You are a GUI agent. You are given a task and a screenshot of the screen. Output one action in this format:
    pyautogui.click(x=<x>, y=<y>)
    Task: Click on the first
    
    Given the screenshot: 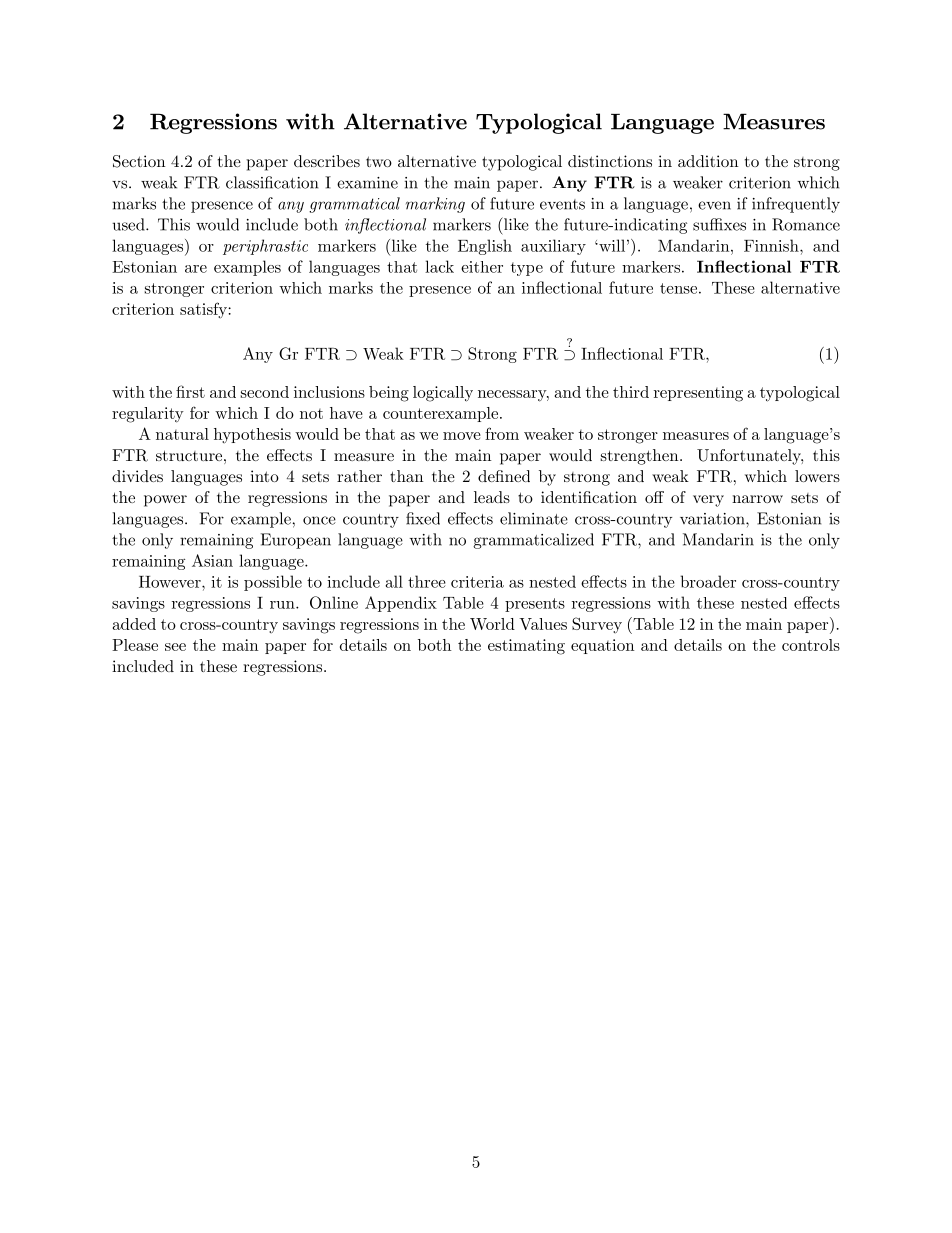 What is the action you would take?
    pyautogui.click(x=190, y=391)
